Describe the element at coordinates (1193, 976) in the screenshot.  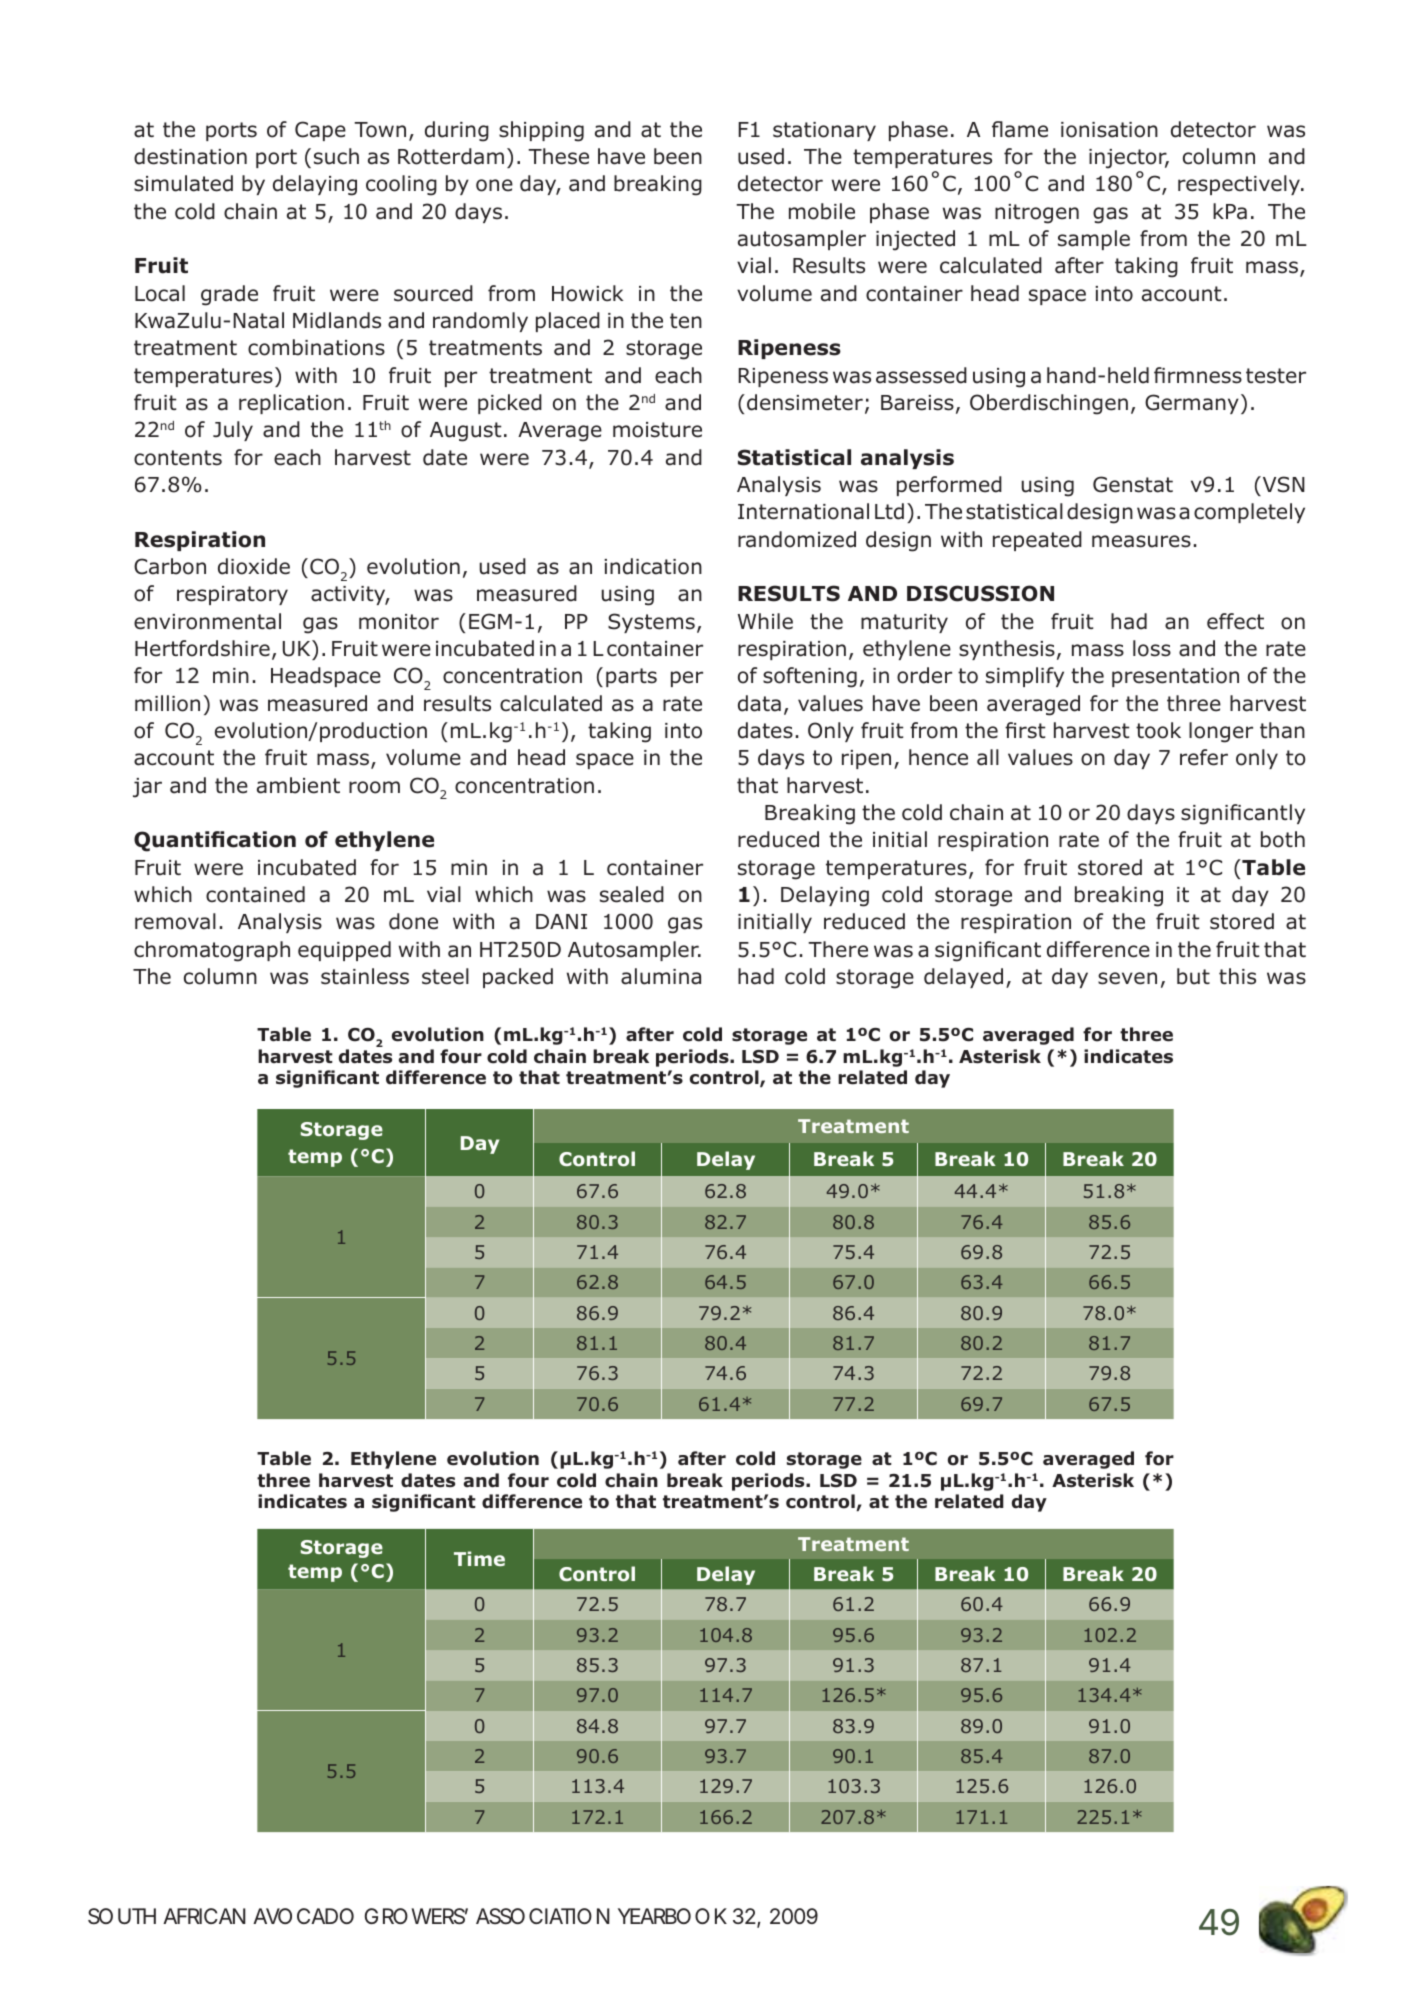
I see `but` at that location.
